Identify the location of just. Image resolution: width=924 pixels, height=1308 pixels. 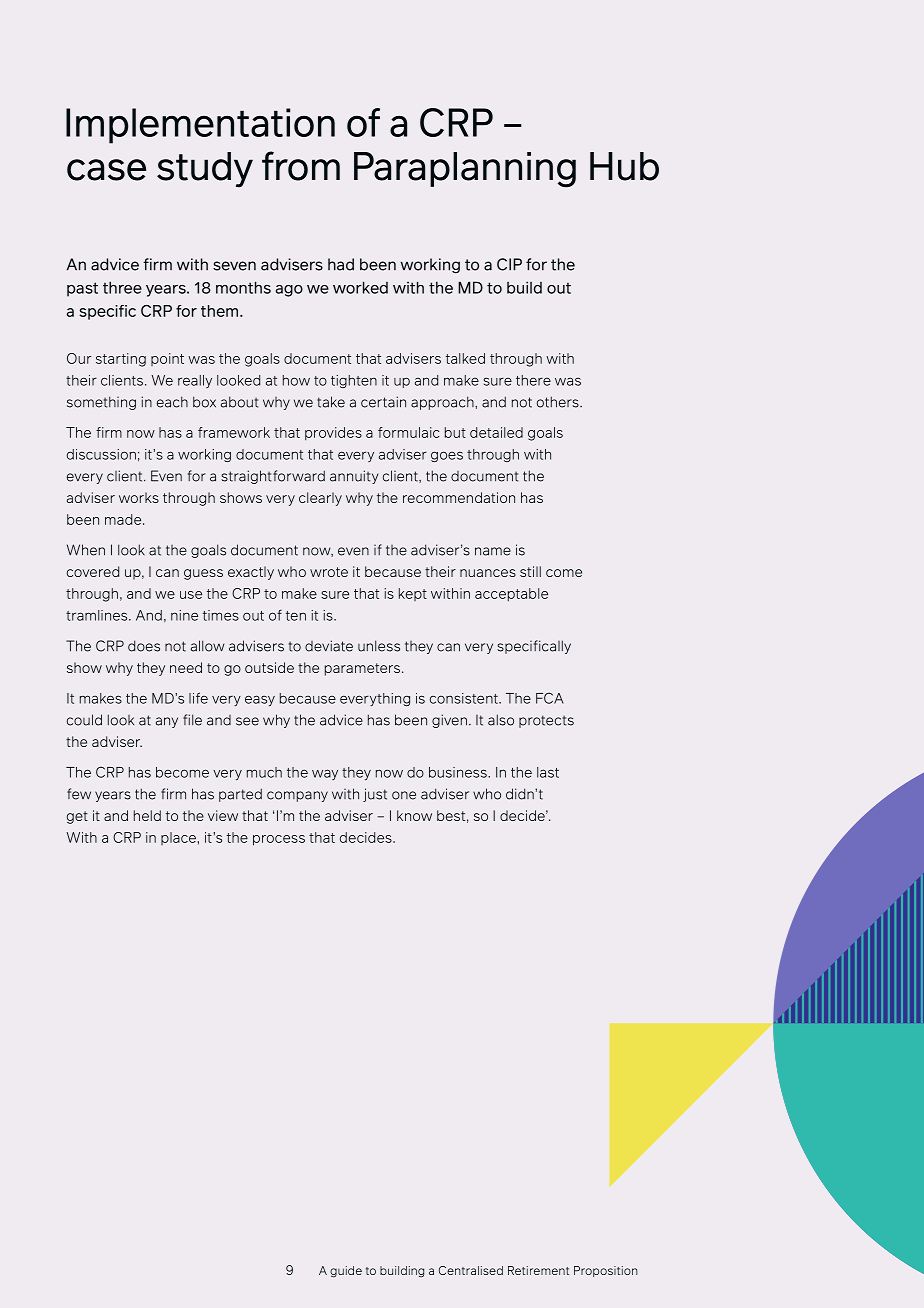
(375, 795).
